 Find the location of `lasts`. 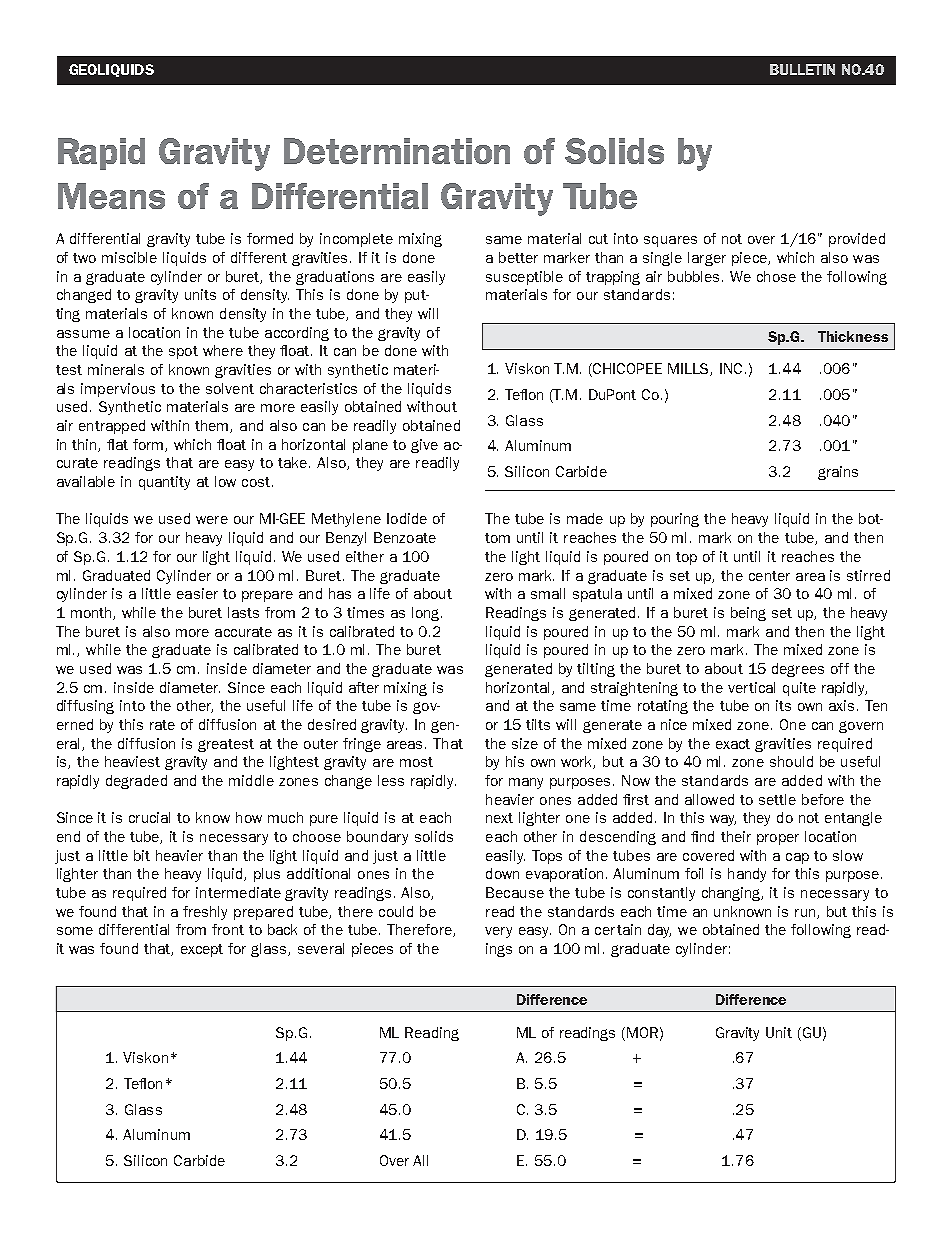

lasts is located at coordinates (243, 612).
